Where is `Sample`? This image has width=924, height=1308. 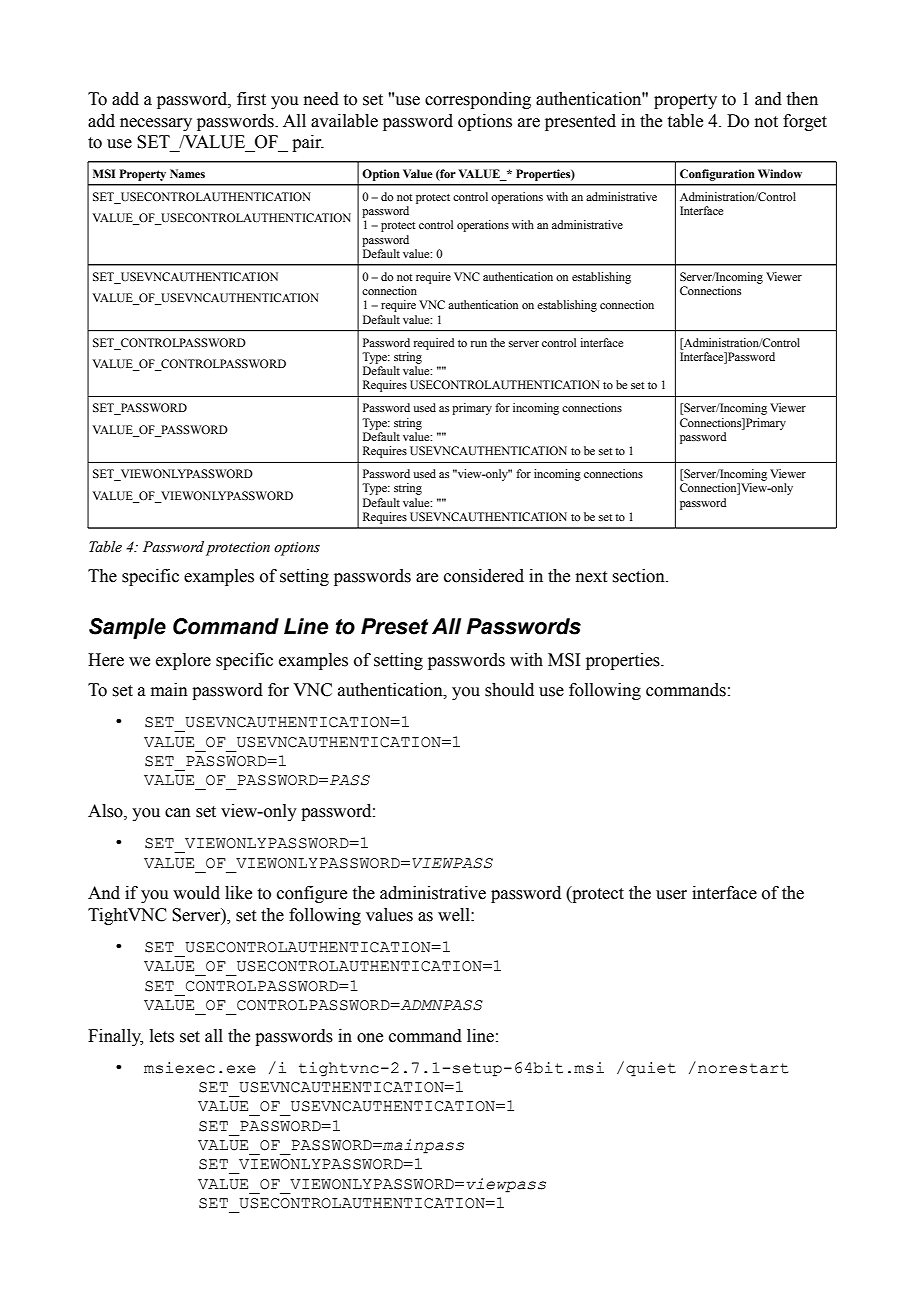
Sample is located at coordinates (127, 628).
